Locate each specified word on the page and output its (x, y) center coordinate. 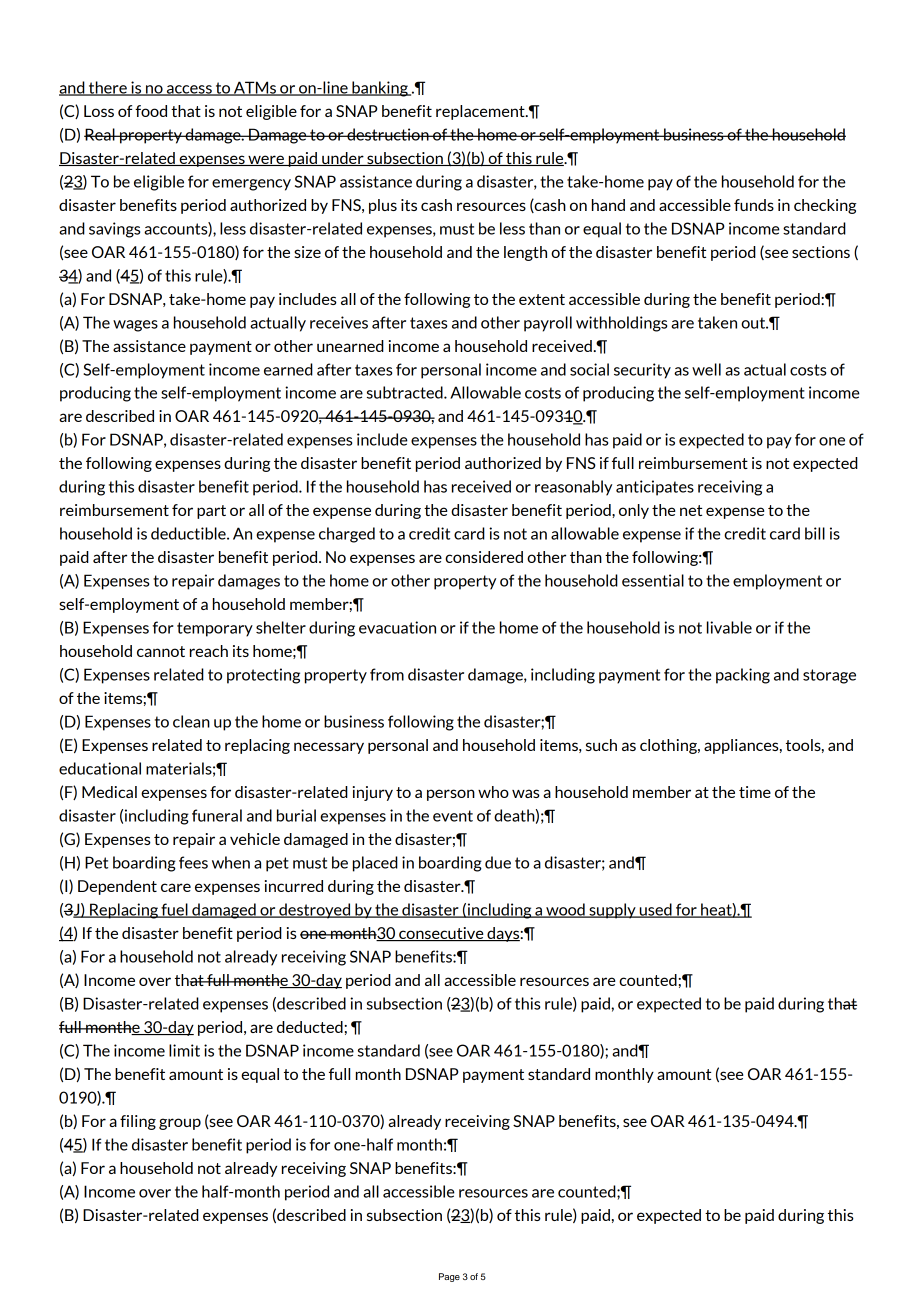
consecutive (441, 934)
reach (209, 651)
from (387, 674)
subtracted (406, 392)
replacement (481, 112)
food (151, 111)
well (706, 369)
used (655, 910)
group (180, 1124)
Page (449, 1277)
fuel (174, 910)
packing (743, 676)
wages (135, 326)
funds (754, 205)
